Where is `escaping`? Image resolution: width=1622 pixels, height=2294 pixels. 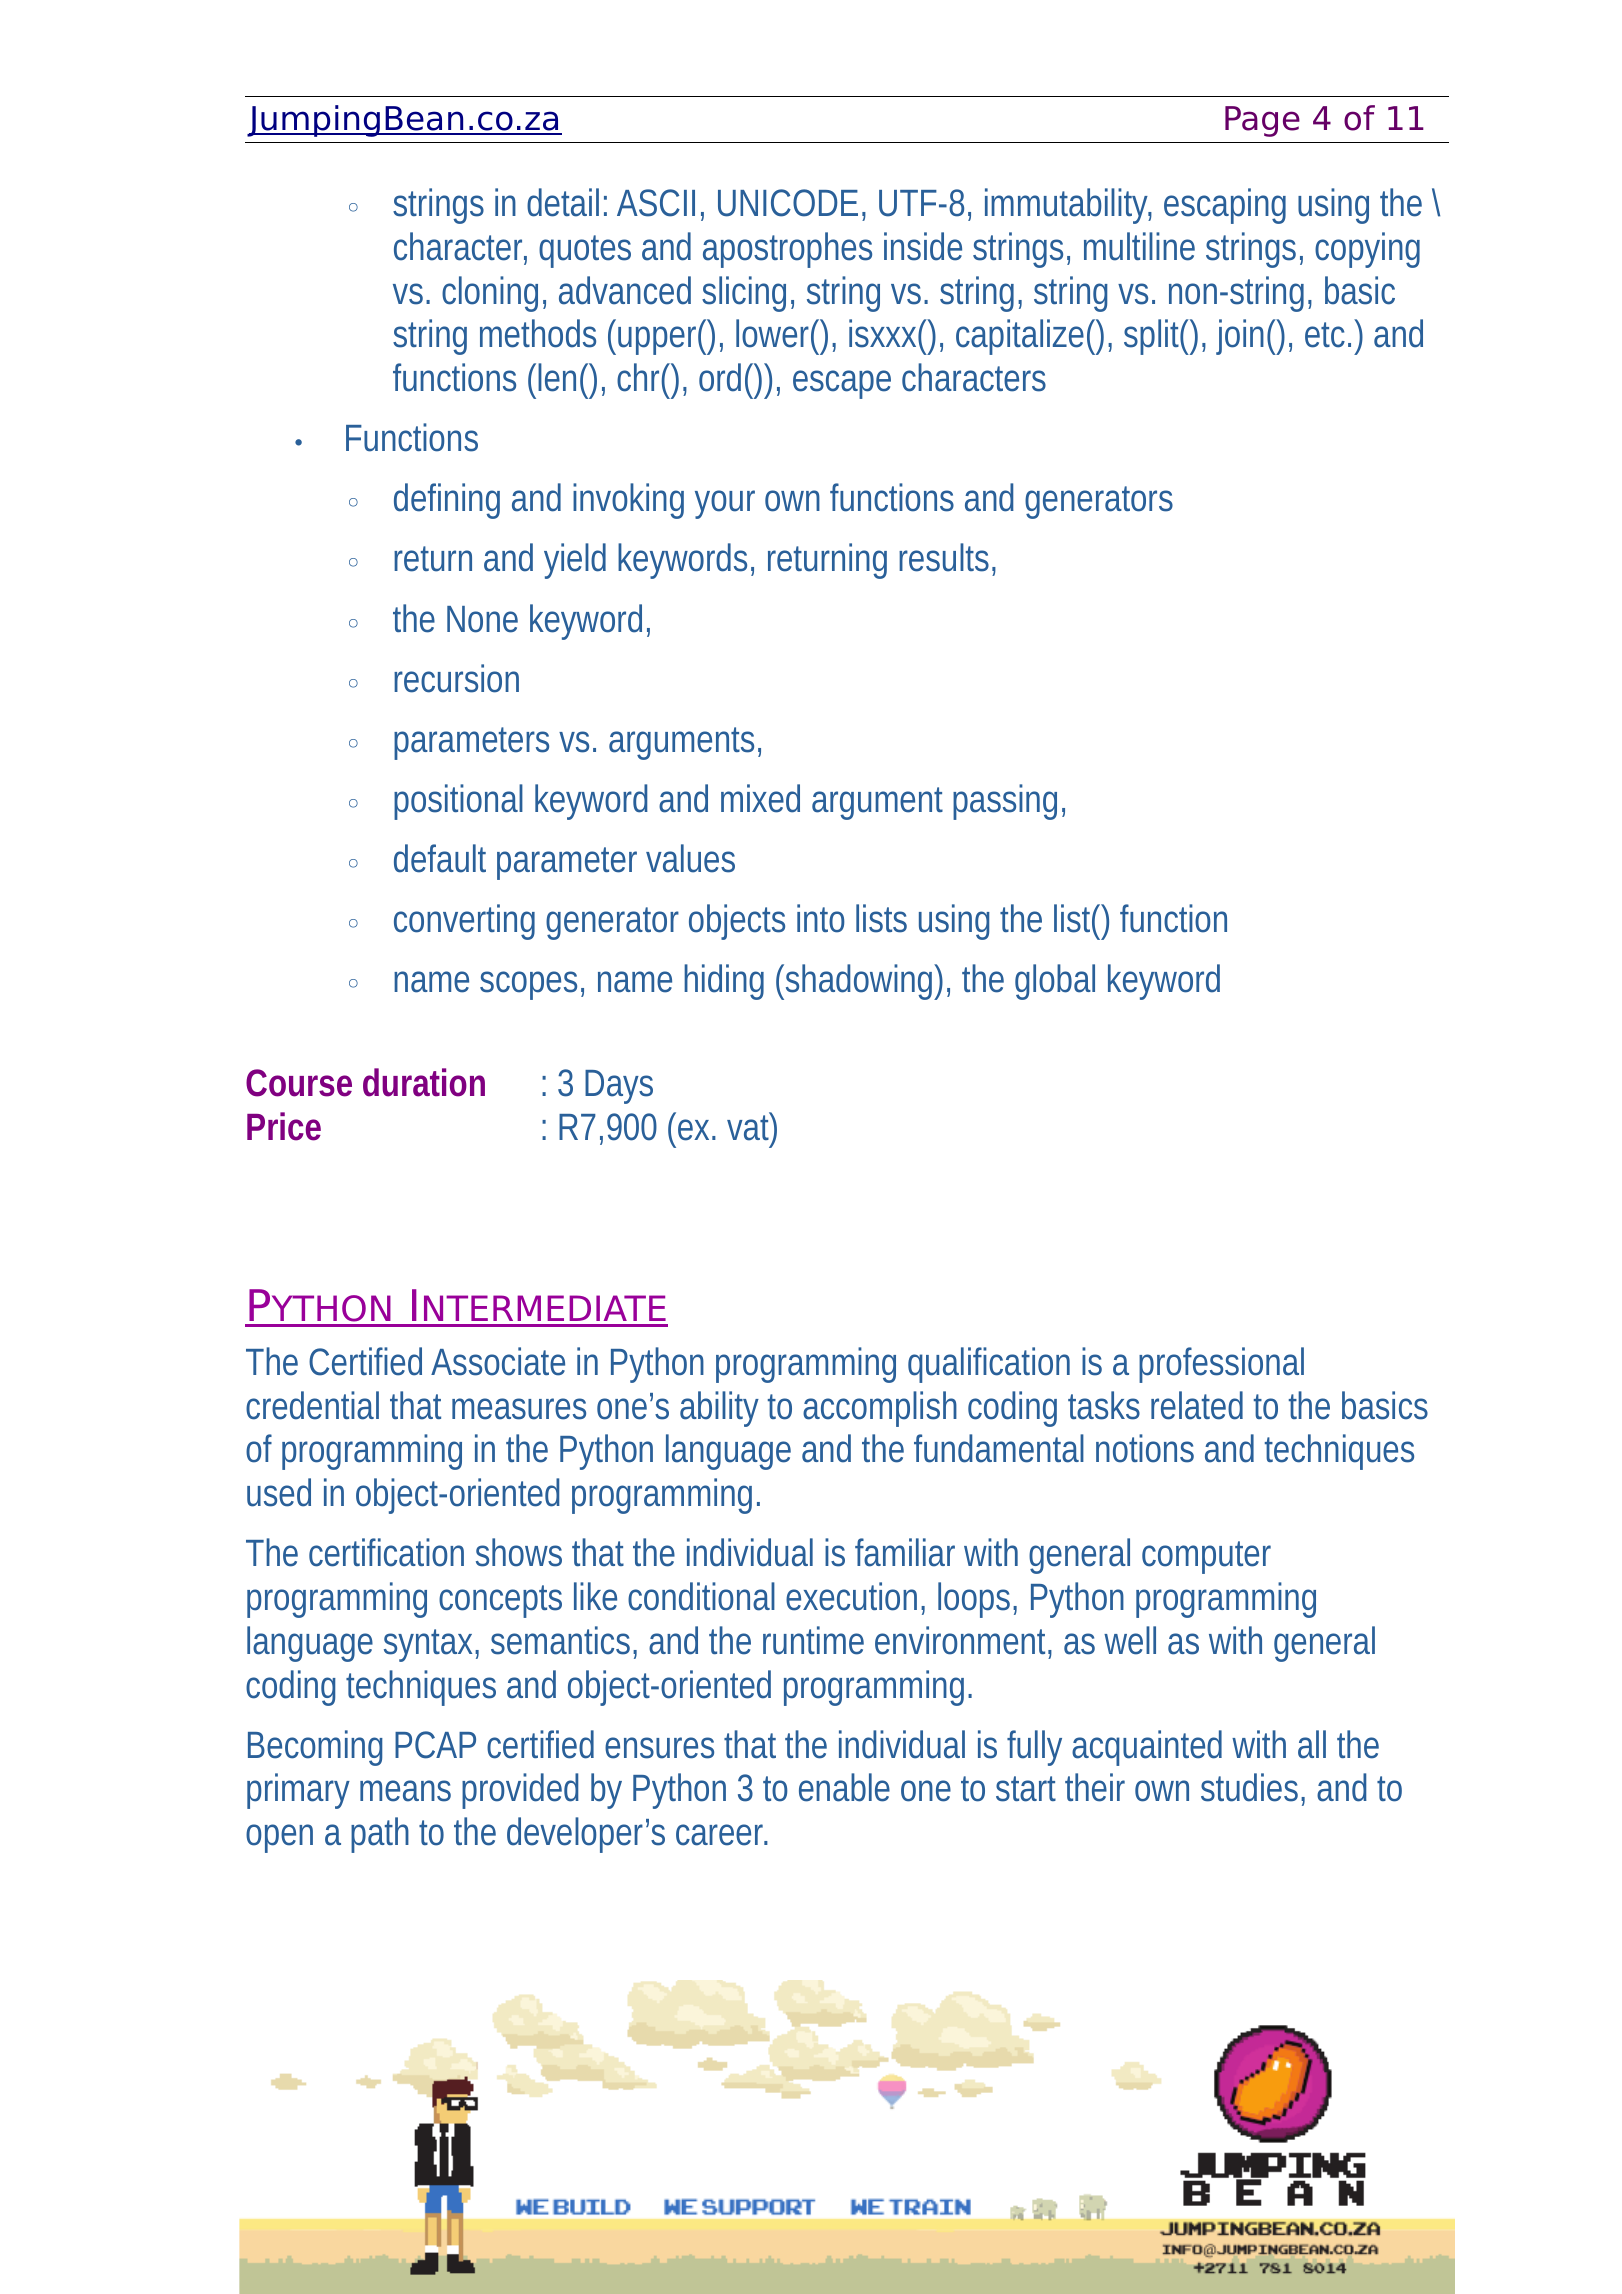
escaping is located at coordinates (1225, 206).
